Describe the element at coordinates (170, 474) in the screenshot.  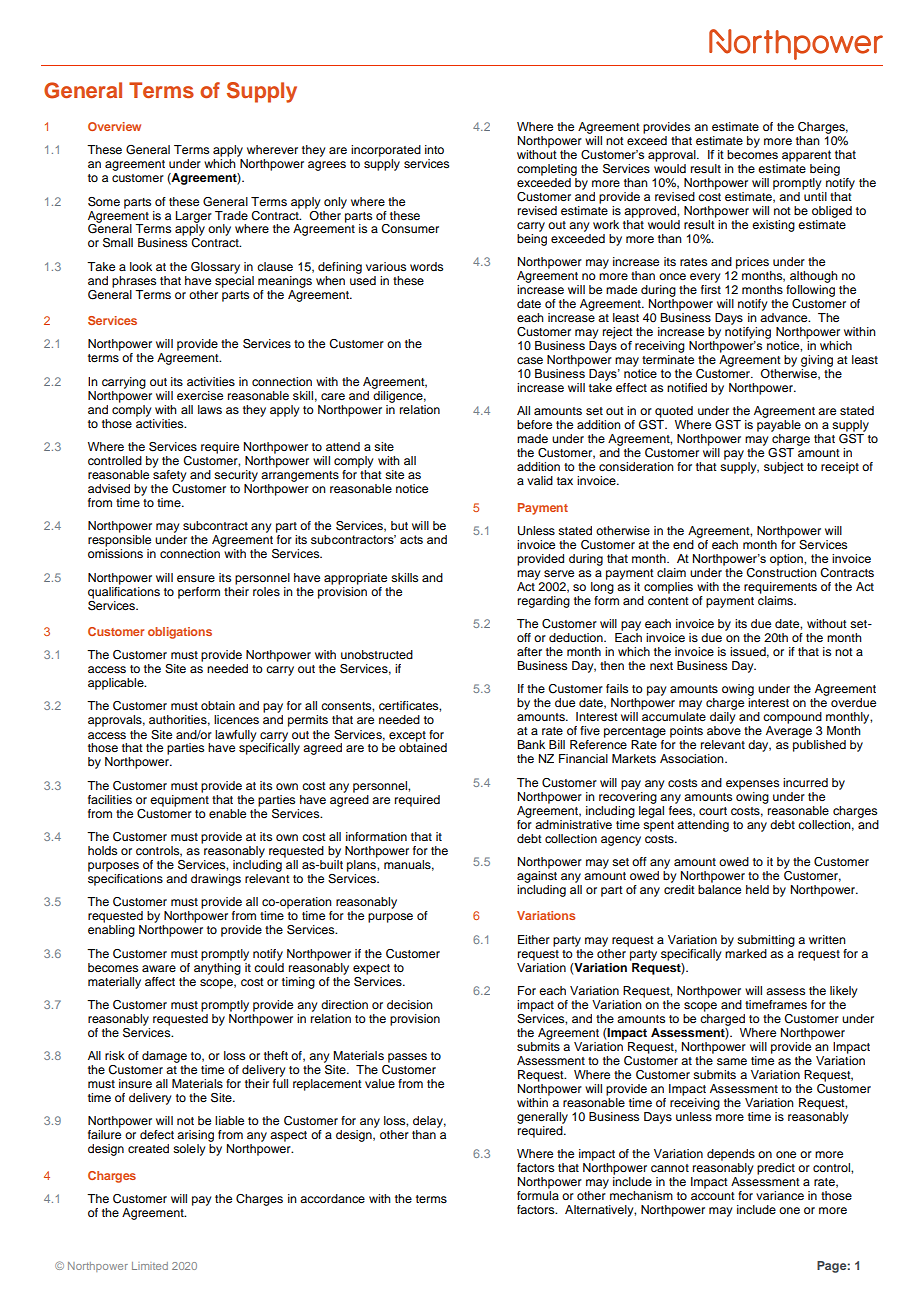
I see `safety` at that location.
